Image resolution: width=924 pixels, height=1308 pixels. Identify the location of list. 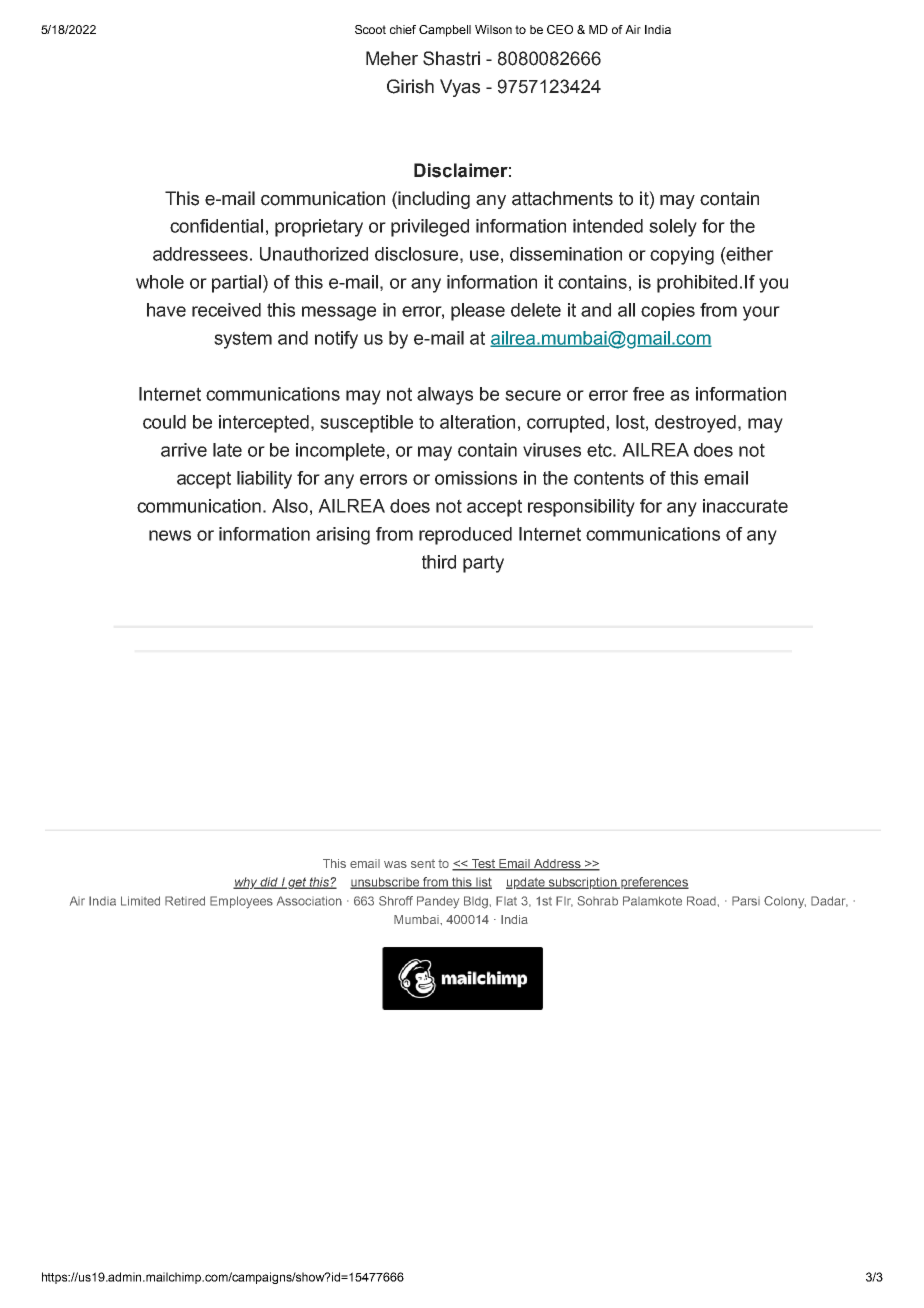
(483, 883).
